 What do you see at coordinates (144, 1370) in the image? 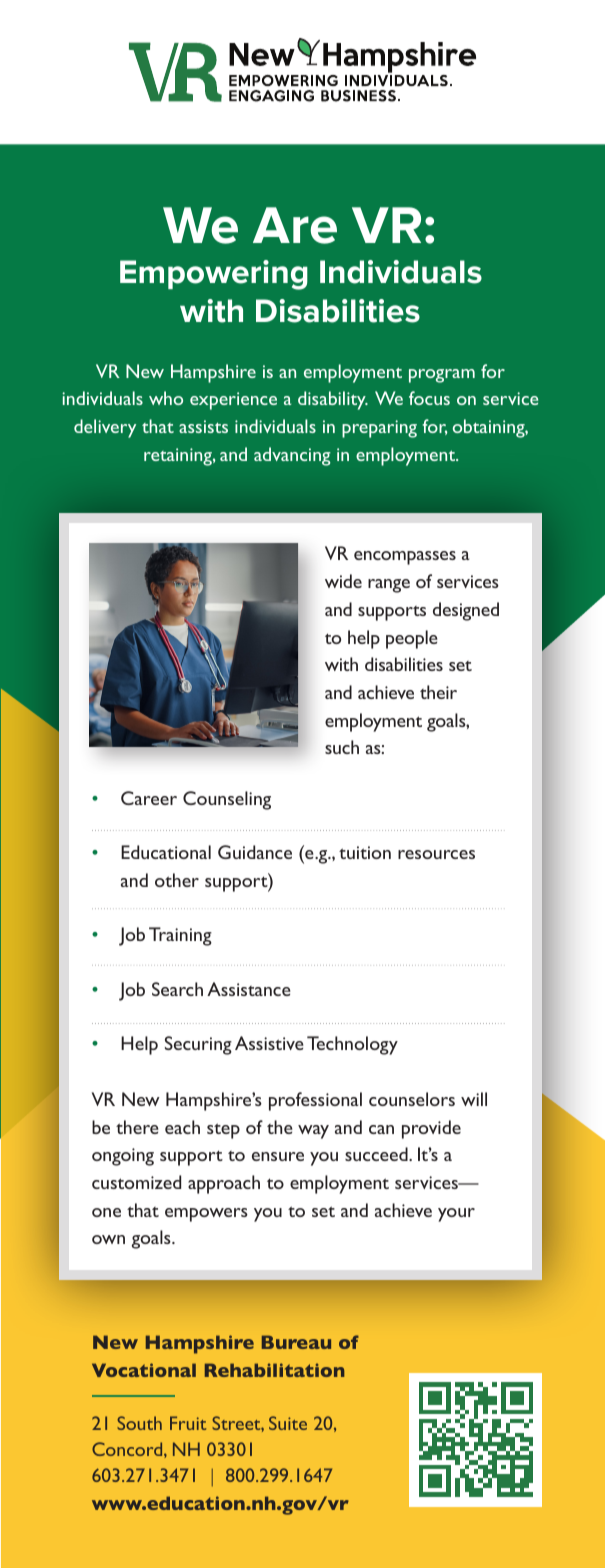
I see `Vocational` at bounding box center [144, 1370].
